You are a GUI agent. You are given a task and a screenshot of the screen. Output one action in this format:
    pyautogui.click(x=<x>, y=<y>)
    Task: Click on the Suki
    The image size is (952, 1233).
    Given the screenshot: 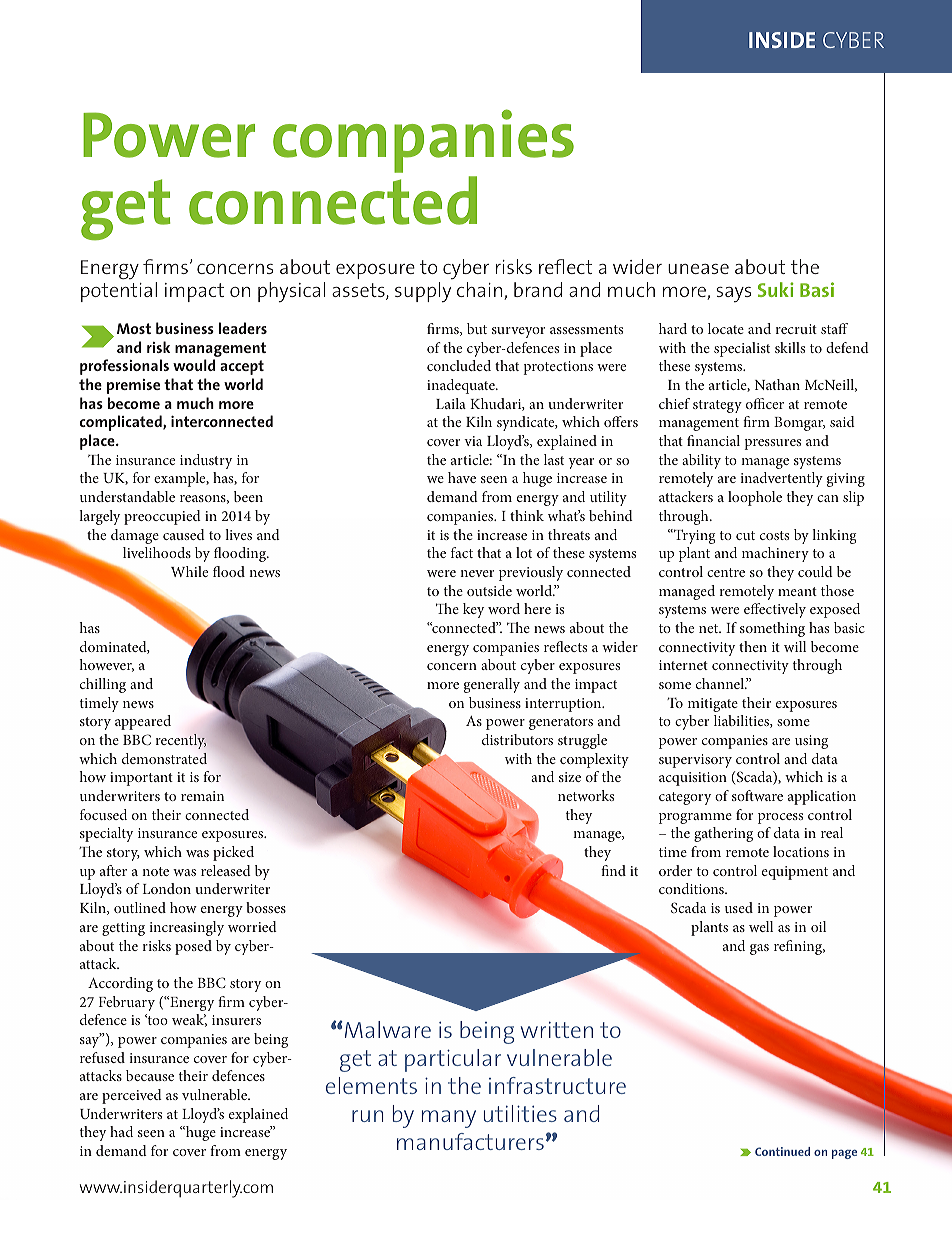 What is the action you would take?
    pyautogui.click(x=776, y=289)
